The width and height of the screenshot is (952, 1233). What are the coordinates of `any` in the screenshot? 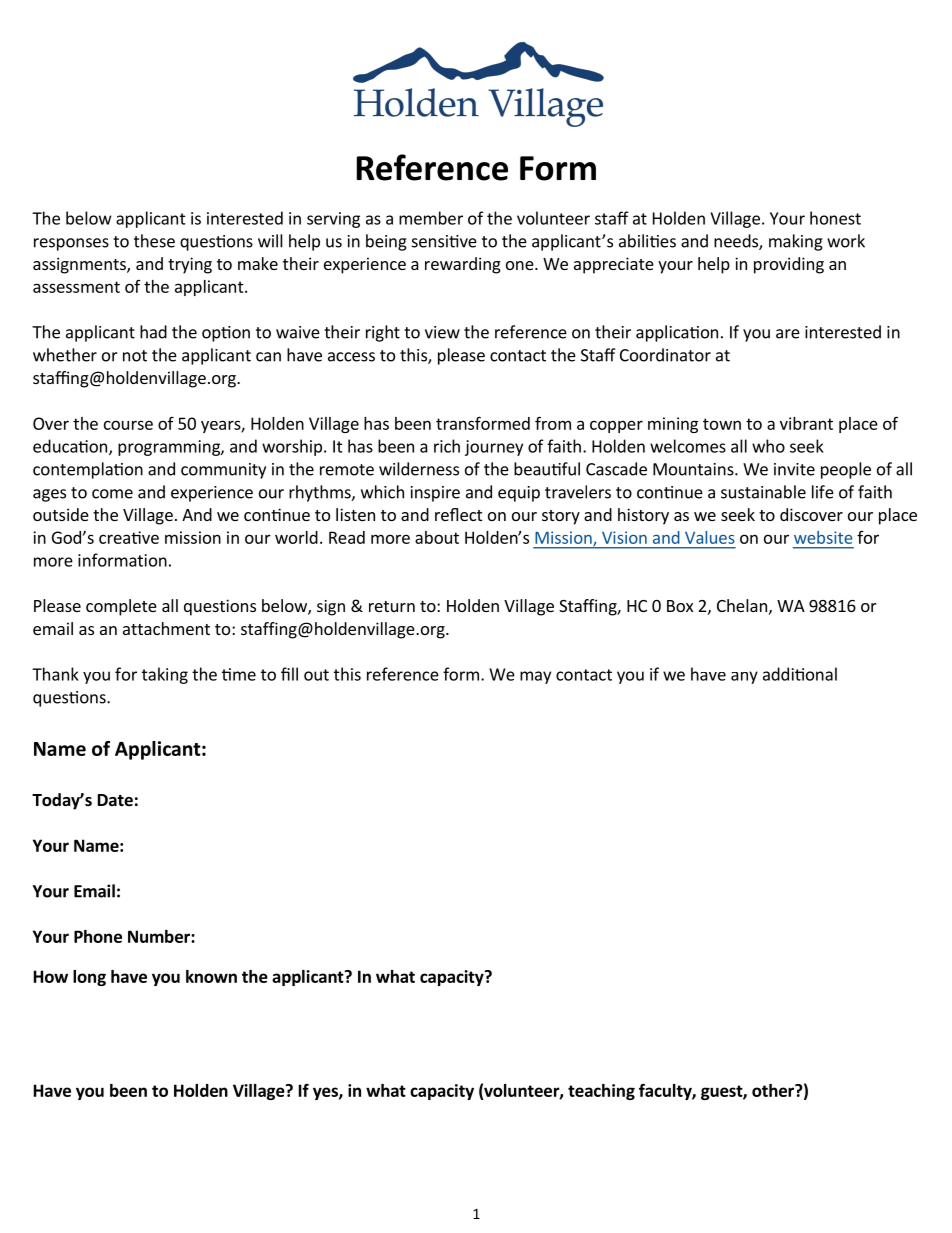 It's located at (744, 677).
